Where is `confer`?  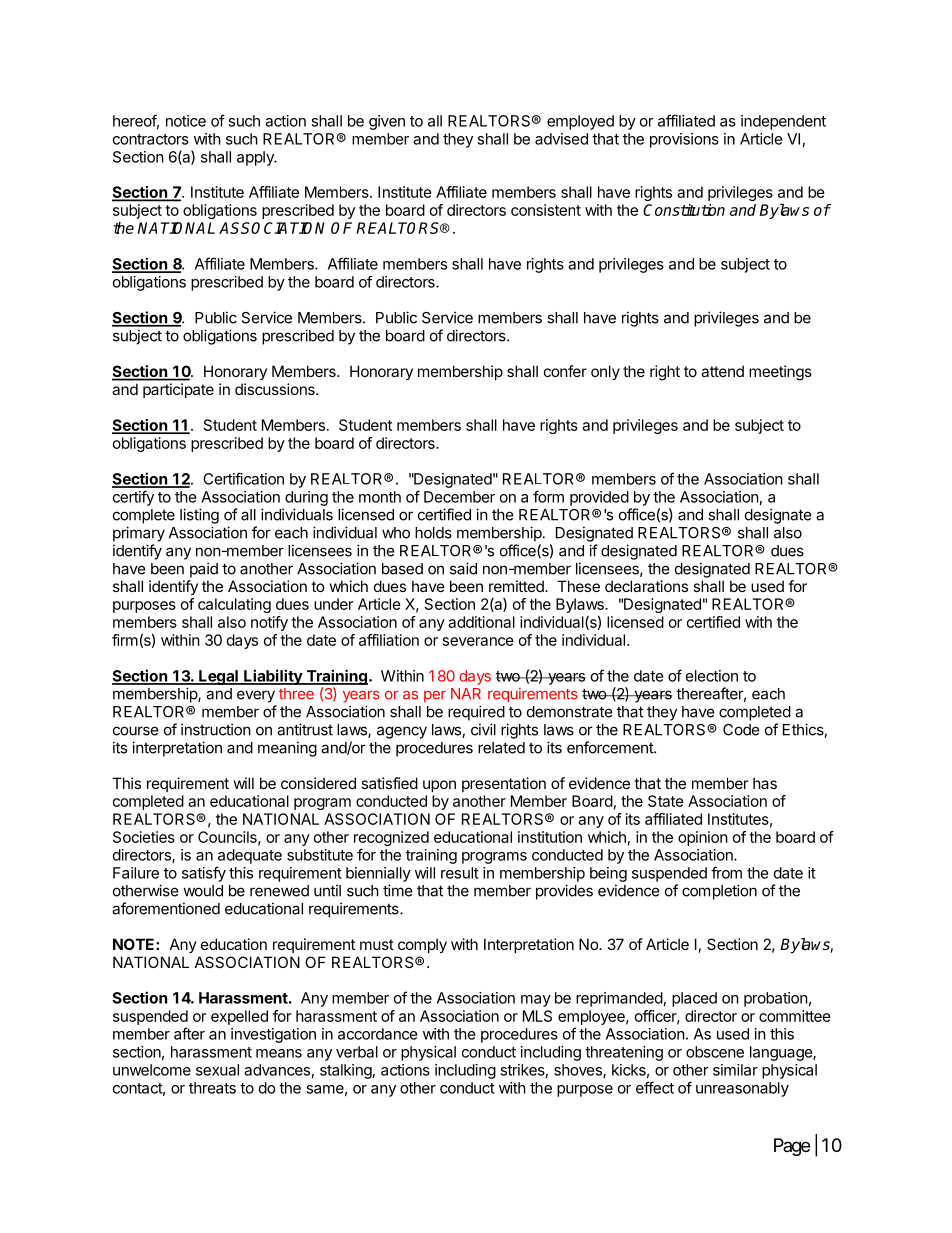
confer is located at coordinates (565, 371).
